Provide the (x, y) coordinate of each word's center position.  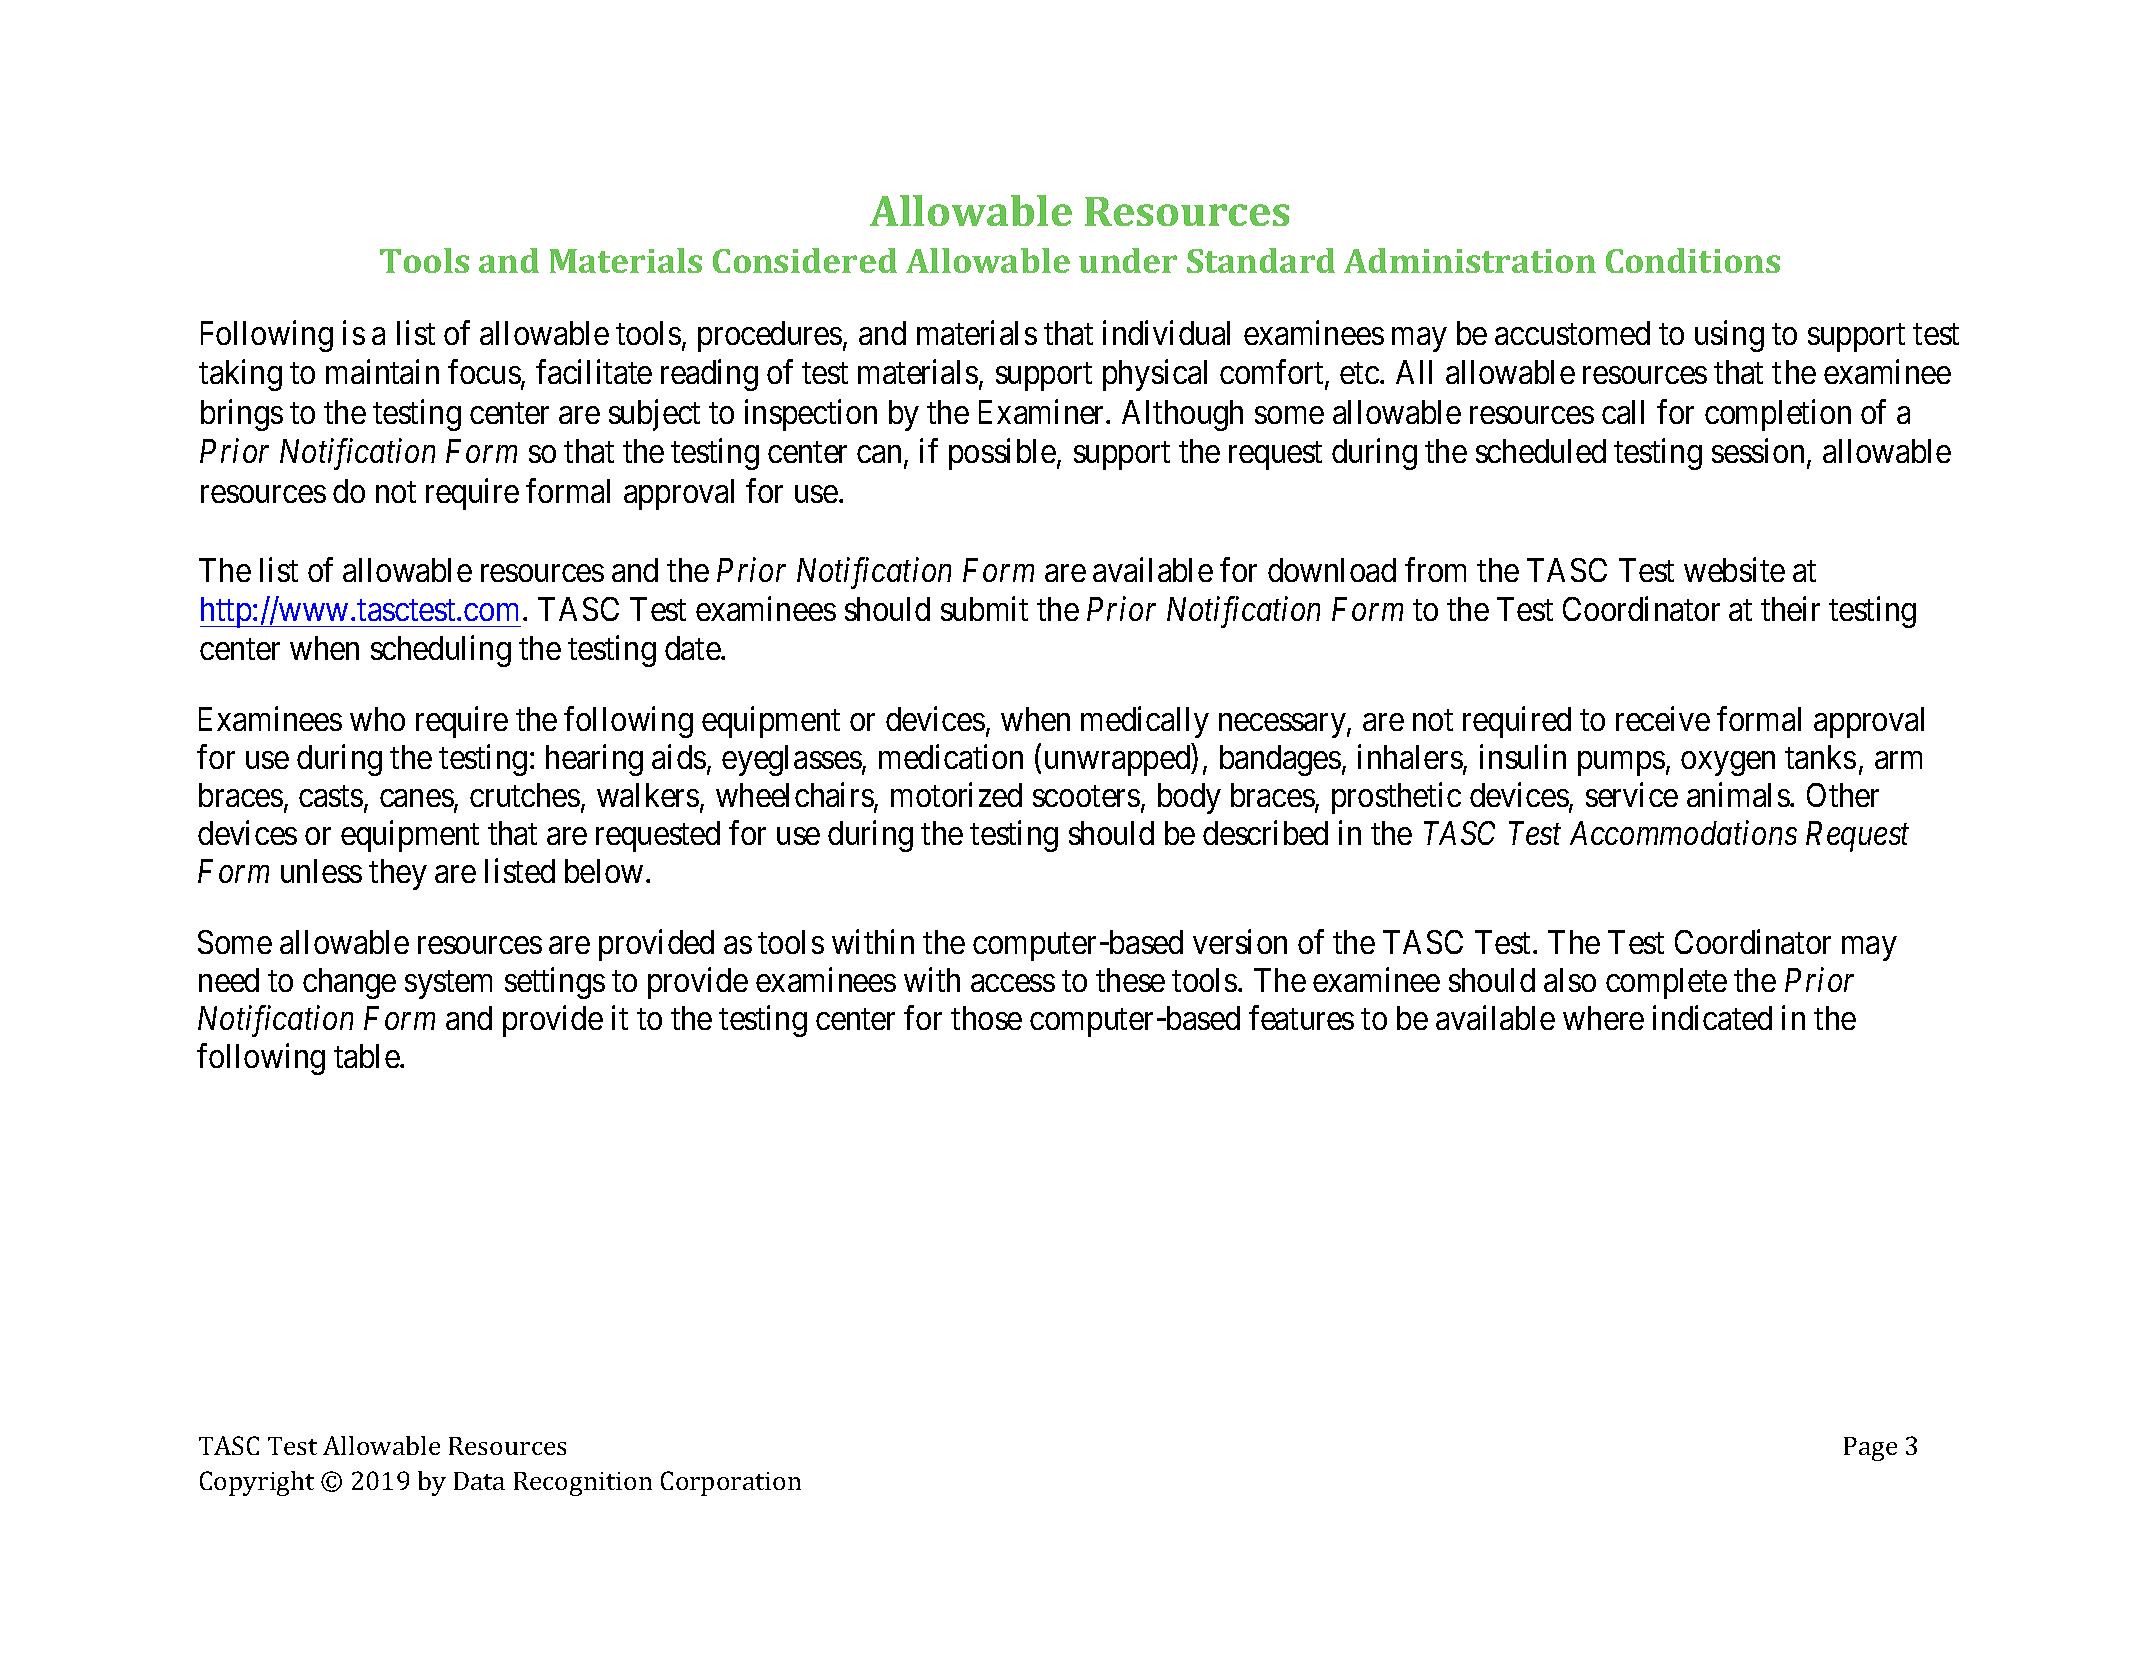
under (1128, 260)
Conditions (1693, 260)
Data (479, 1481)
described (1265, 833)
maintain (382, 372)
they (398, 874)
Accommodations (1683, 833)
